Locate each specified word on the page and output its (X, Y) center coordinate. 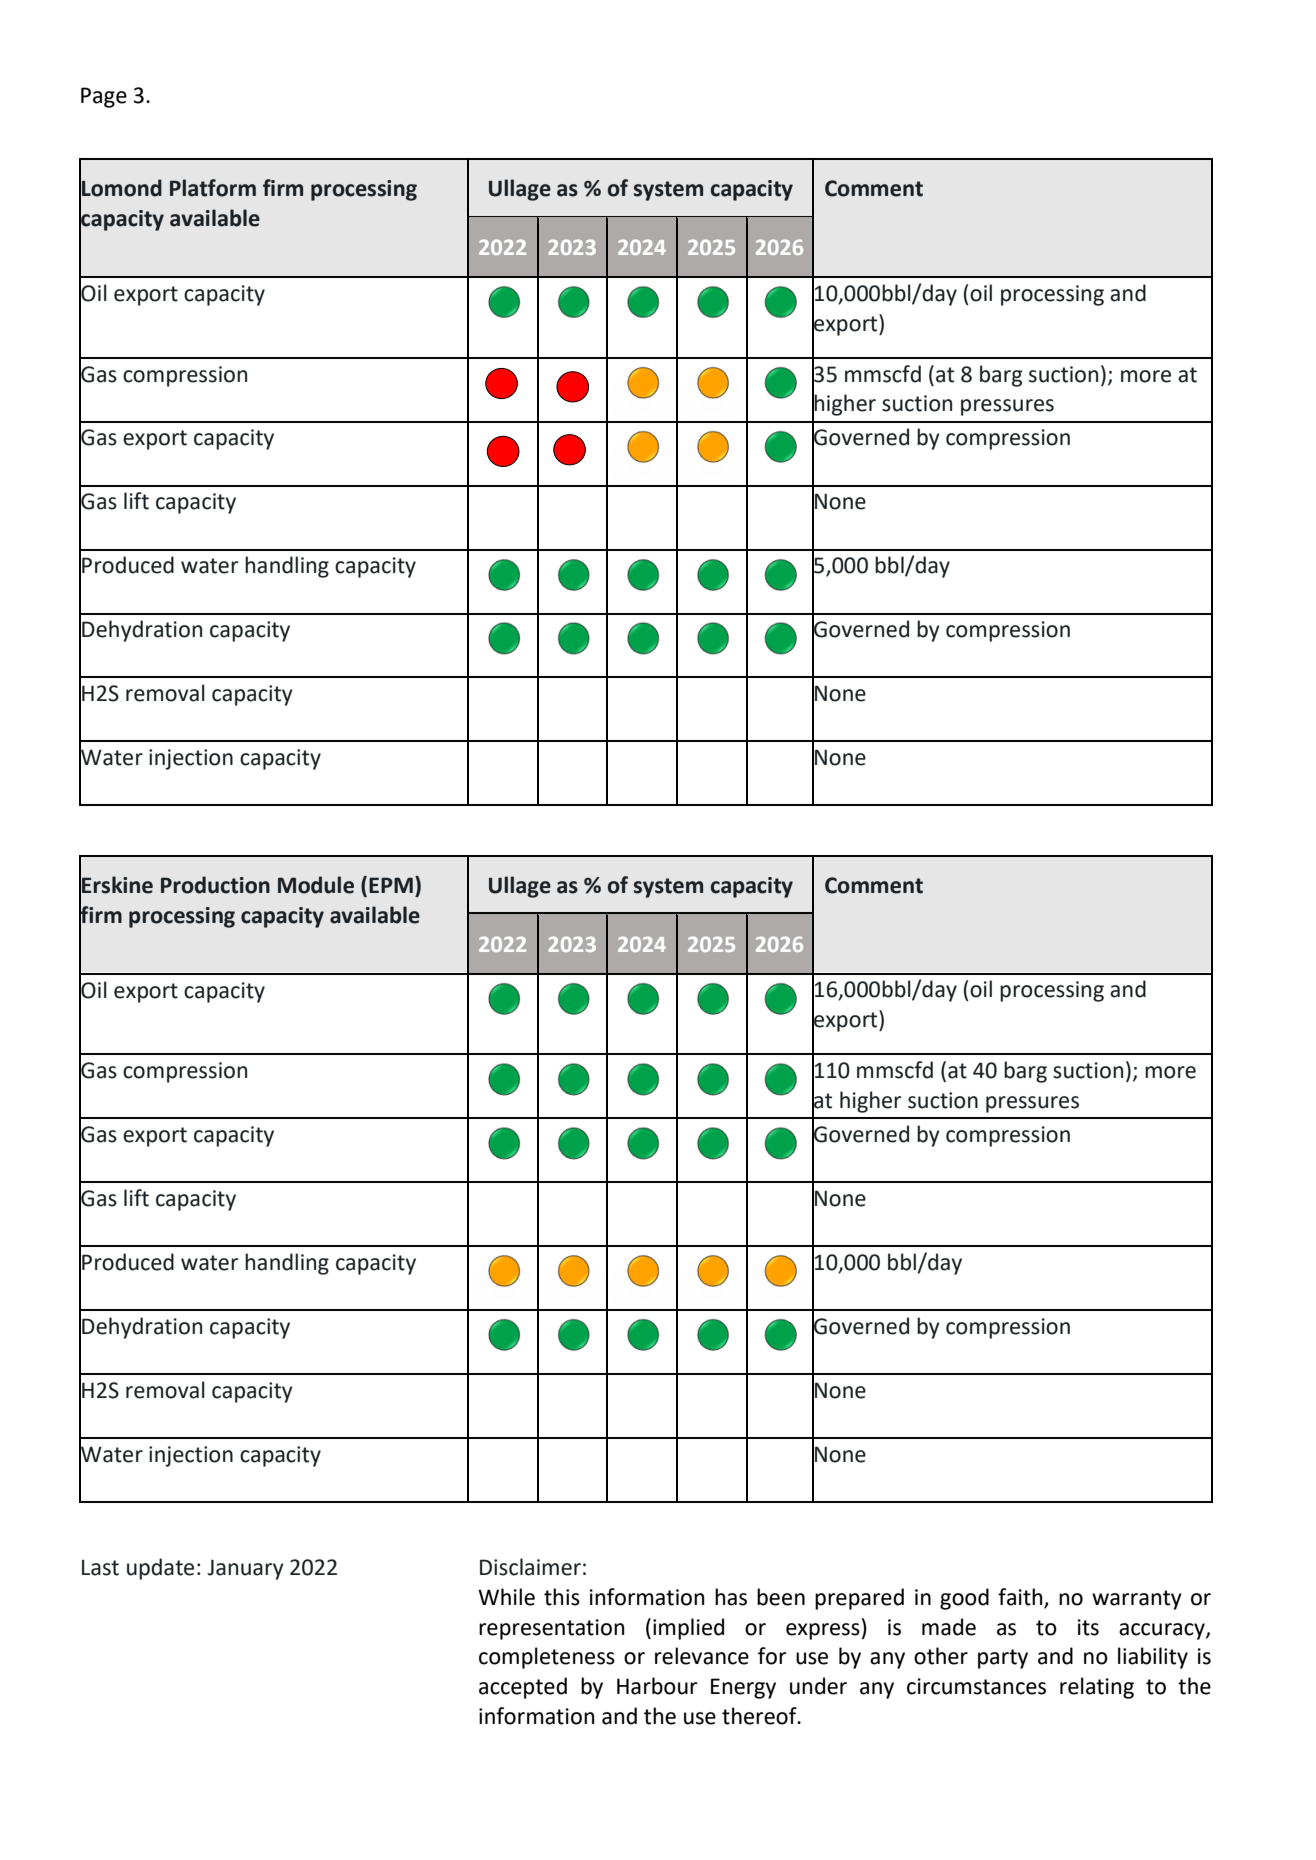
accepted (523, 1688)
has (731, 1597)
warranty (1137, 1600)
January (245, 1569)
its (1088, 1627)
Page (104, 97)
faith (1021, 1598)
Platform (213, 188)
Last (100, 1568)
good (964, 1599)
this (562, 1597)
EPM (391, 885)
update (160, 1569)
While (506, 1597)
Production (215, 885)
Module (316, 885)
